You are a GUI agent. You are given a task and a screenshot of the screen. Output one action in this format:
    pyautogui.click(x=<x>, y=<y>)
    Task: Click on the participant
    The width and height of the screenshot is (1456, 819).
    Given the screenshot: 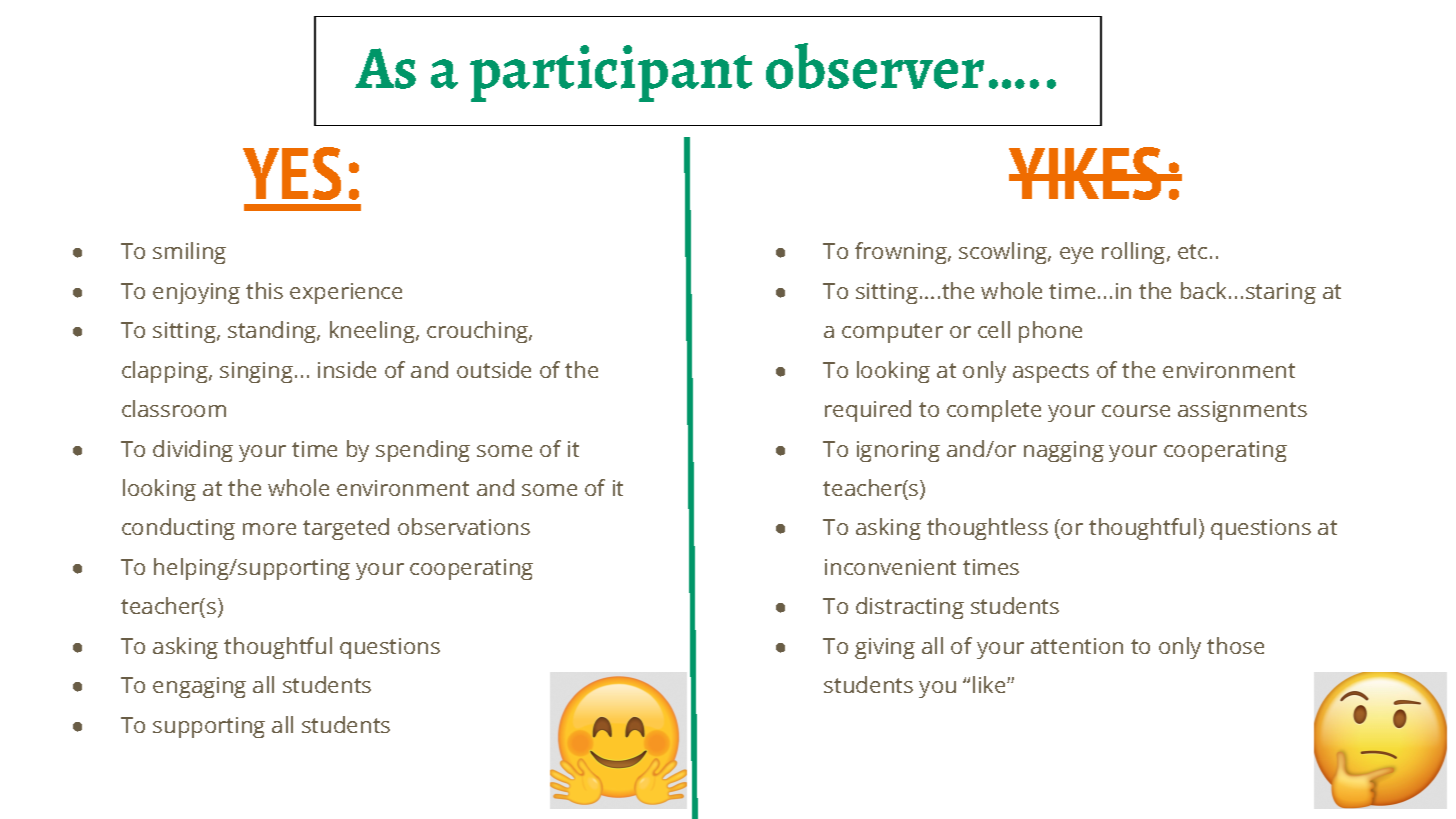 What is the action you would take?
    pyautogui.click(x=611, y=73)
